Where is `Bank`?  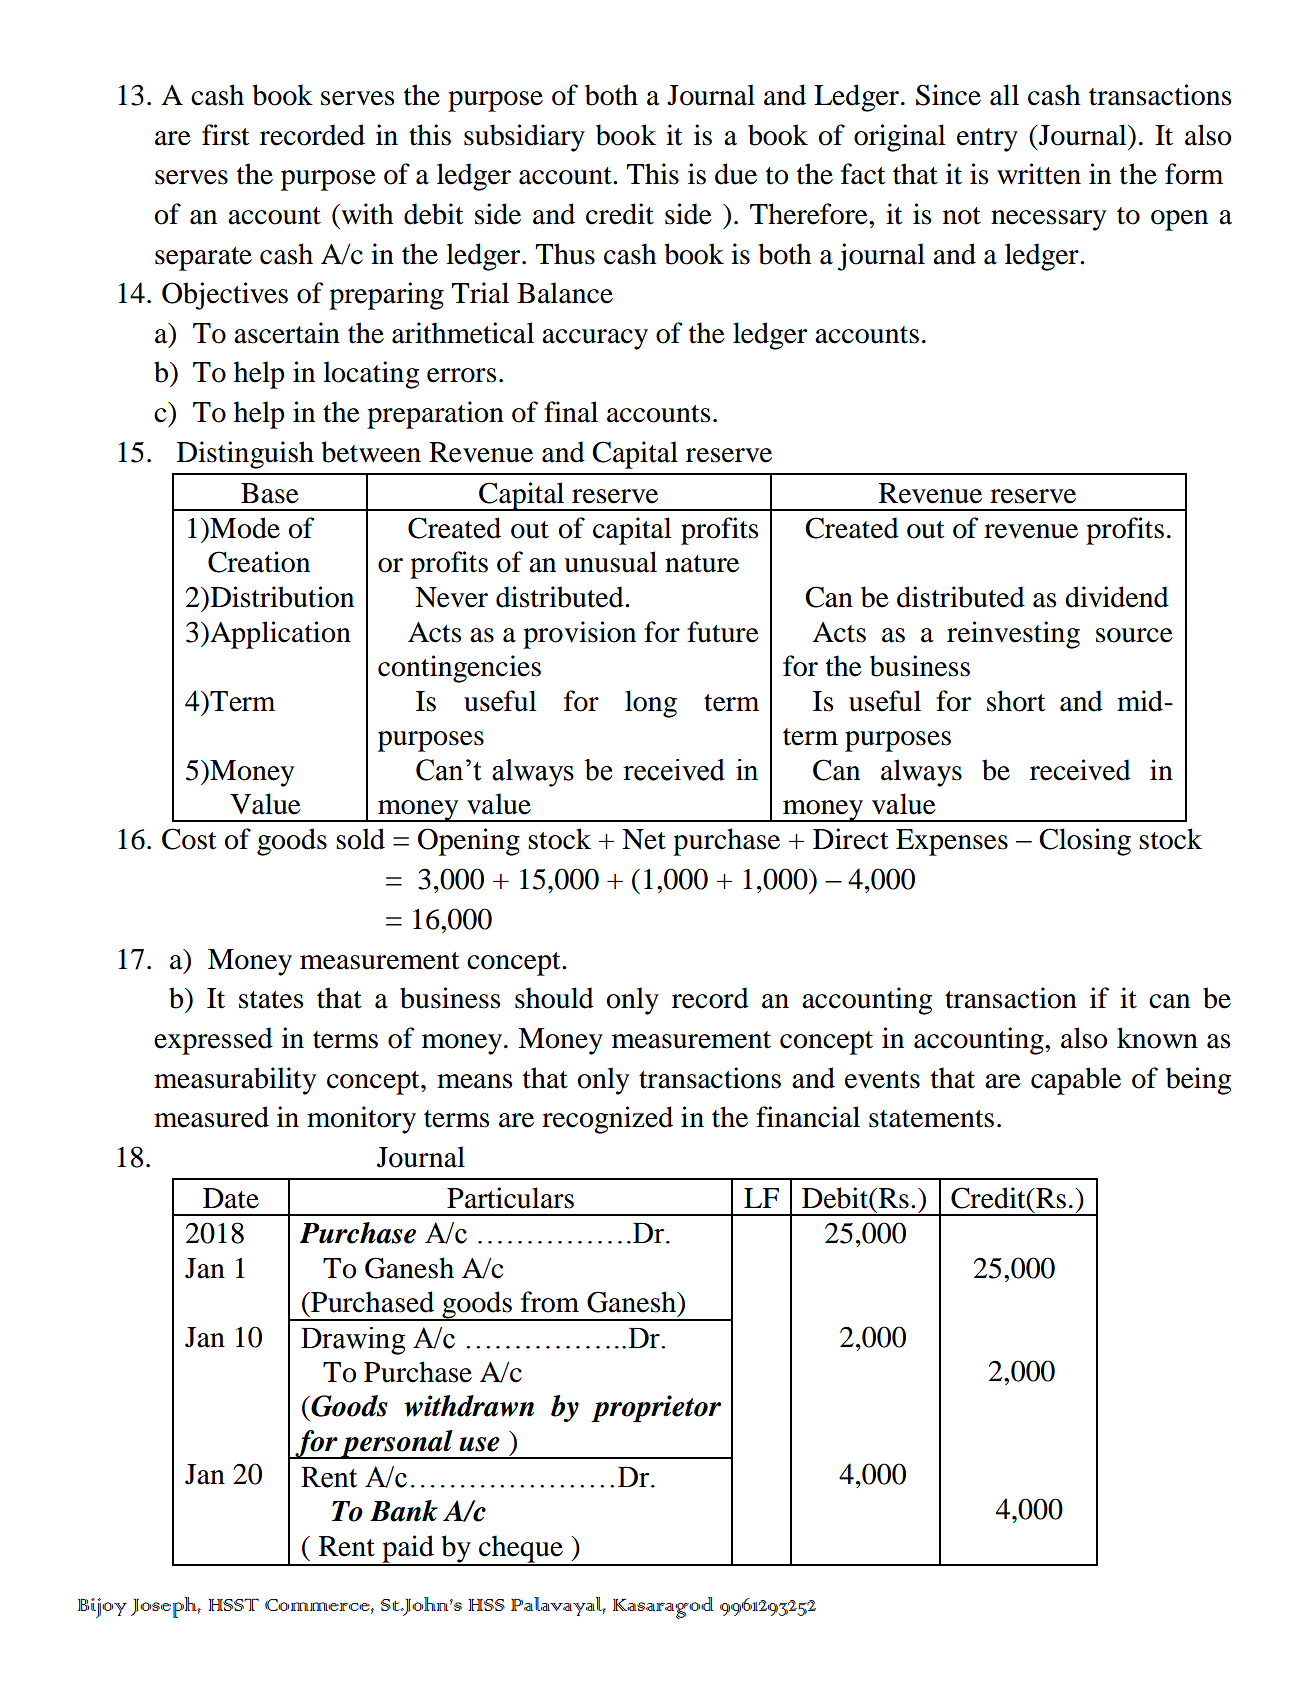
Bank is located at coordinates (404, 1511).
